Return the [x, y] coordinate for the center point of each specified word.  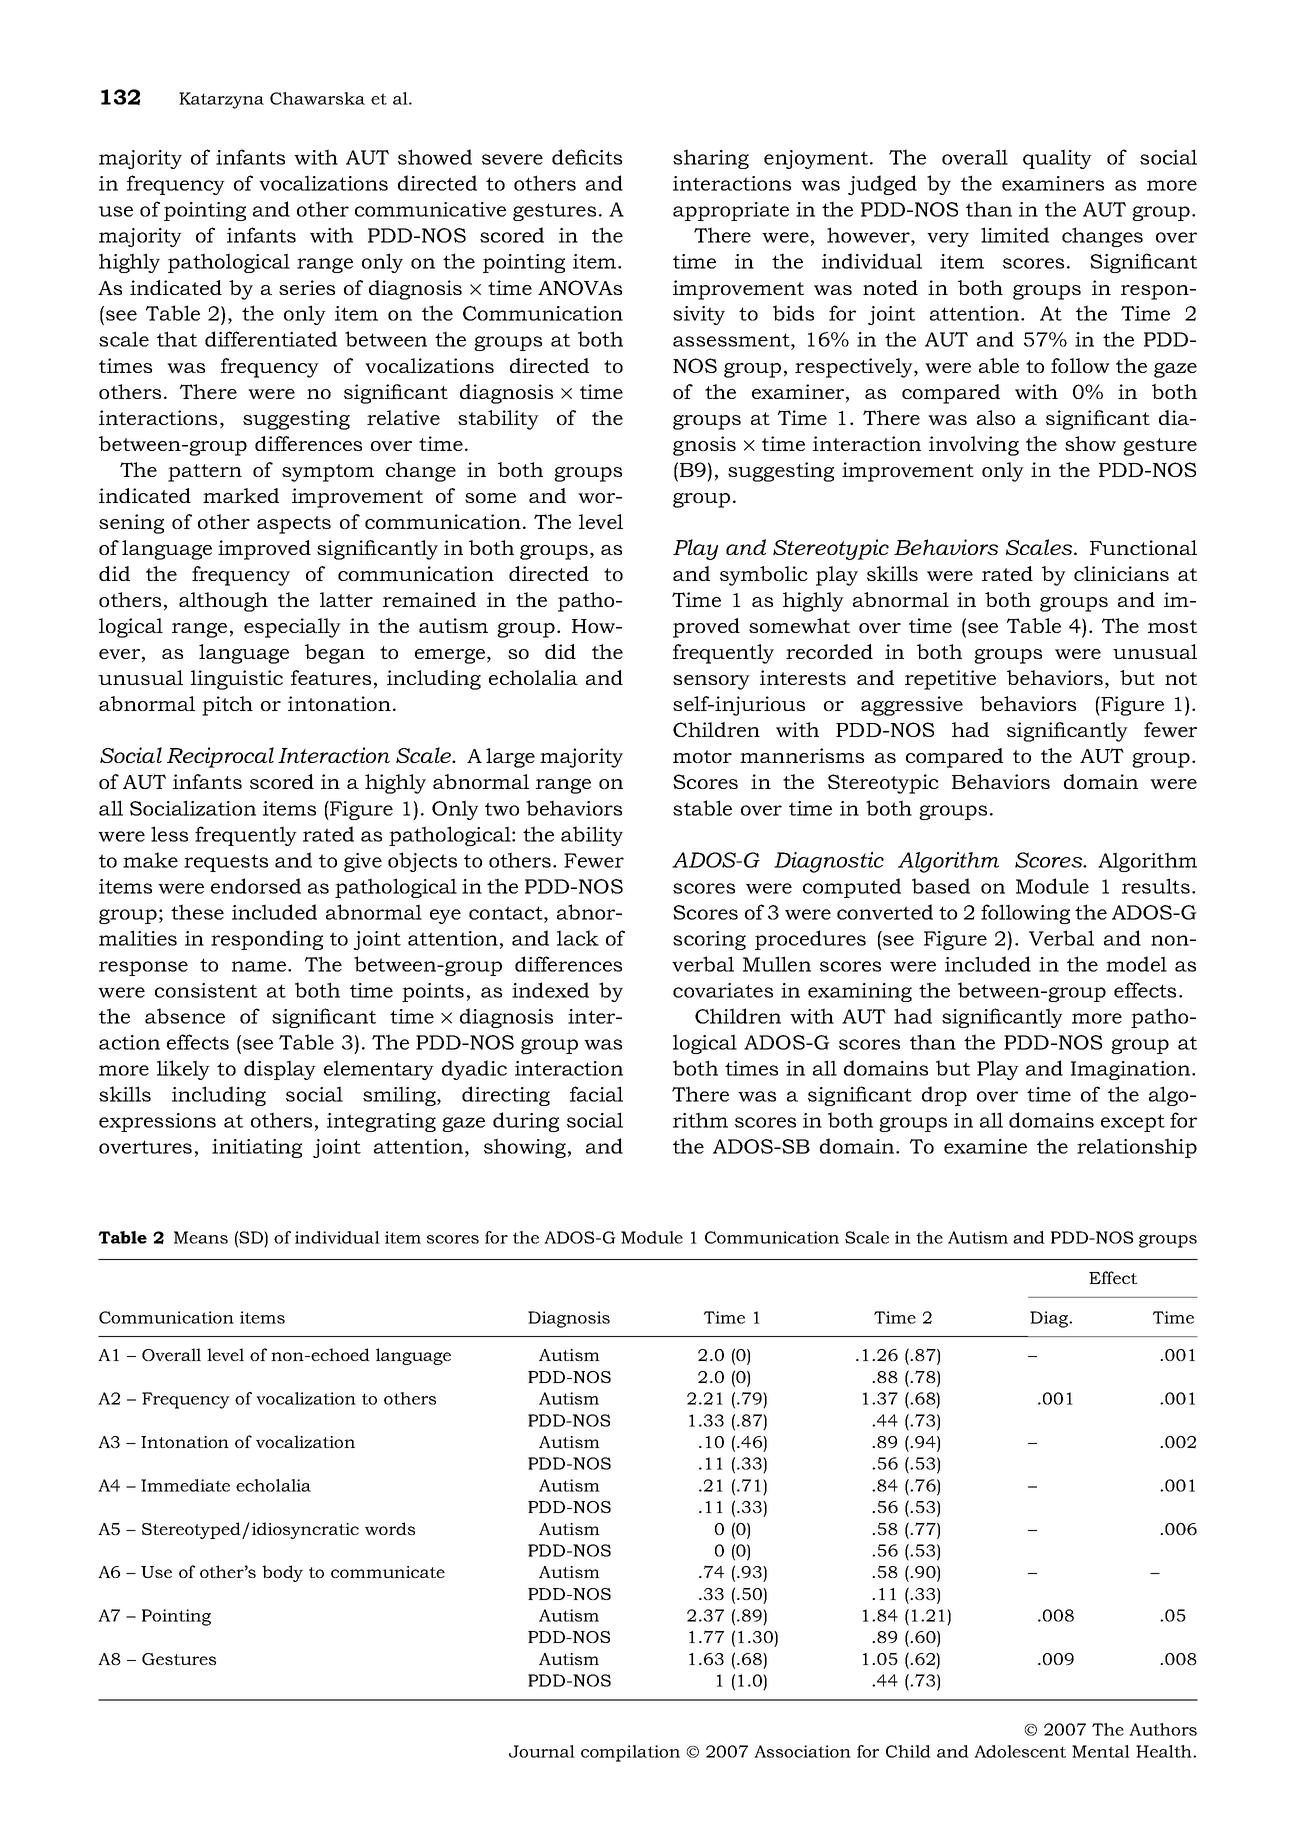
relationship [1137, 1148]
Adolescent [1020, 1751]
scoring [709, 940]
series [307, 287]
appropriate [731, 211]
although [223, 602]
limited [1015, 235]
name [260, 966]
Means [201, 1237]
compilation [630, 1753]
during [526, 1122]
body [282, 1573]
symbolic [764, 576]
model [1136, 964]
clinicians [1121, 573]
